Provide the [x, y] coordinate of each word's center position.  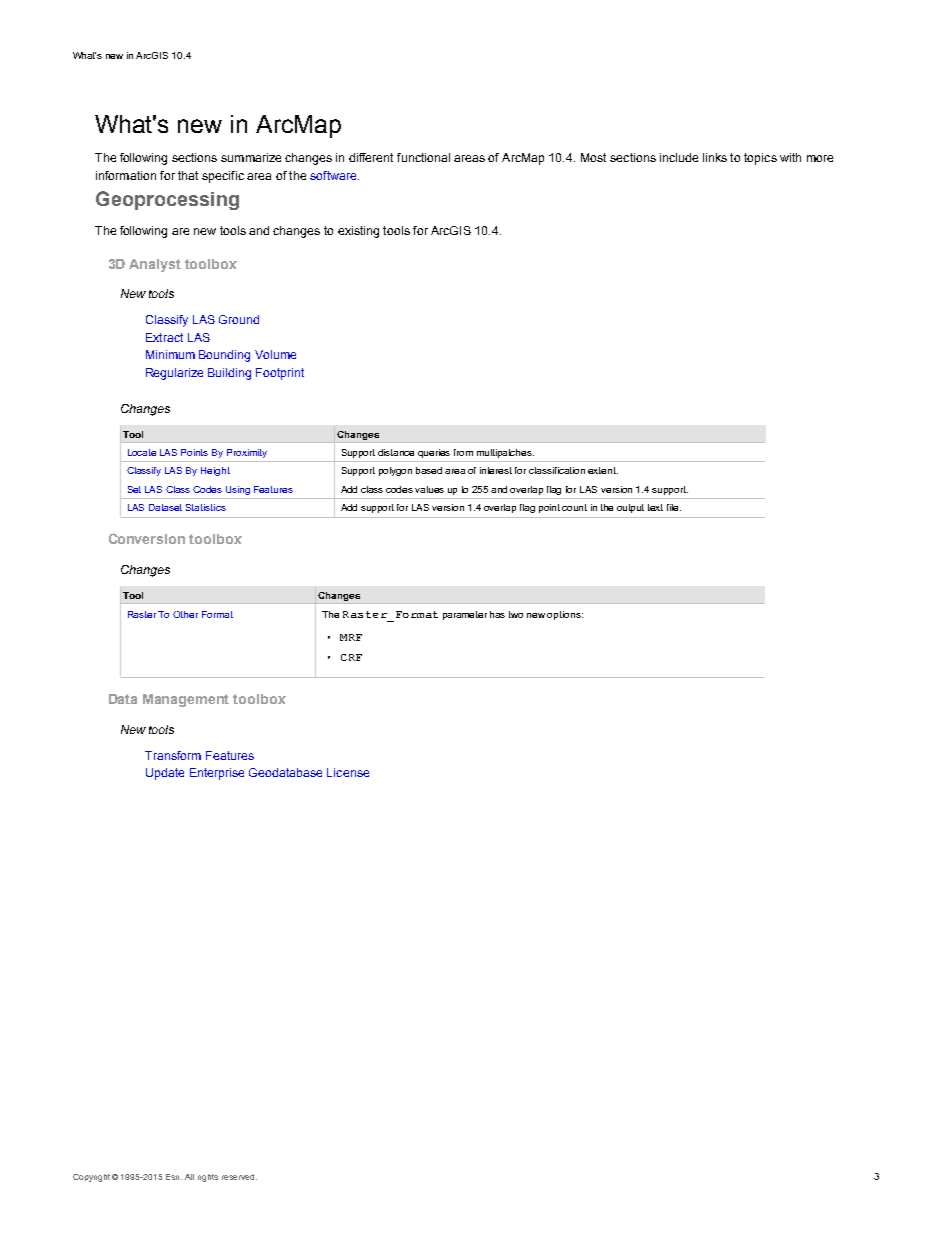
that [188, 175]
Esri [174, 1177]
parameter [465, 615]
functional [423, 157]
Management [186, 700]
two [516, 614]
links [715, 157]
